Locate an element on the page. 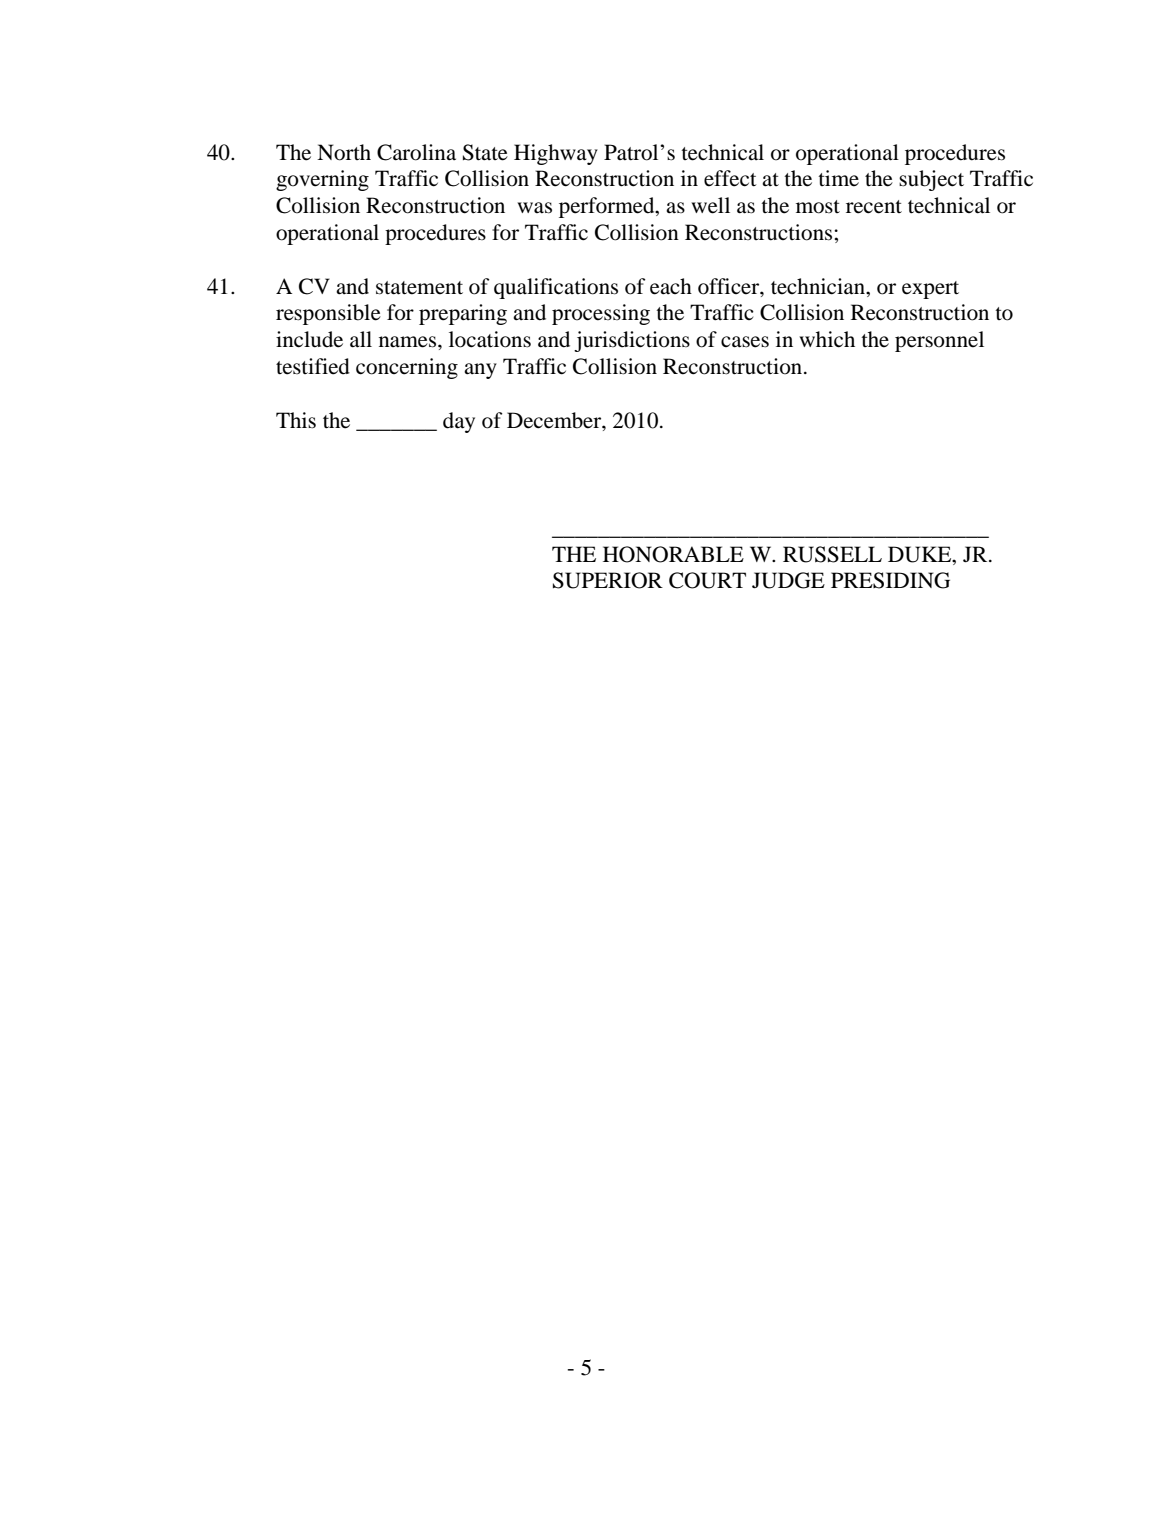 The width and height of the document is (1173, 1518). SUPERIOR is located at coordinates (608, 580).
